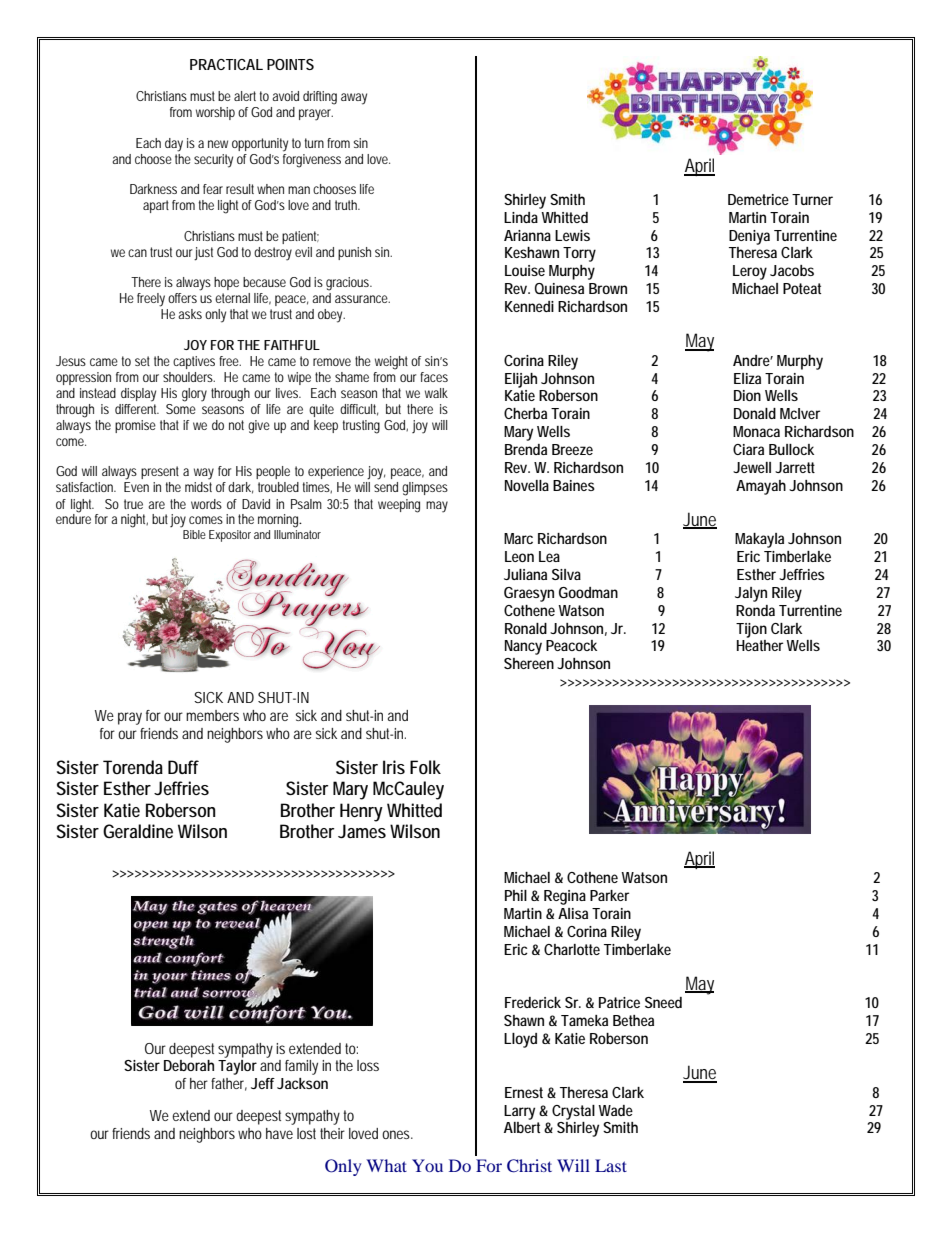 This page has width=952, height=1233. What do you see at coordinates (391, 363) in the page?
I see `weight` at bounding box center [391, 363].
